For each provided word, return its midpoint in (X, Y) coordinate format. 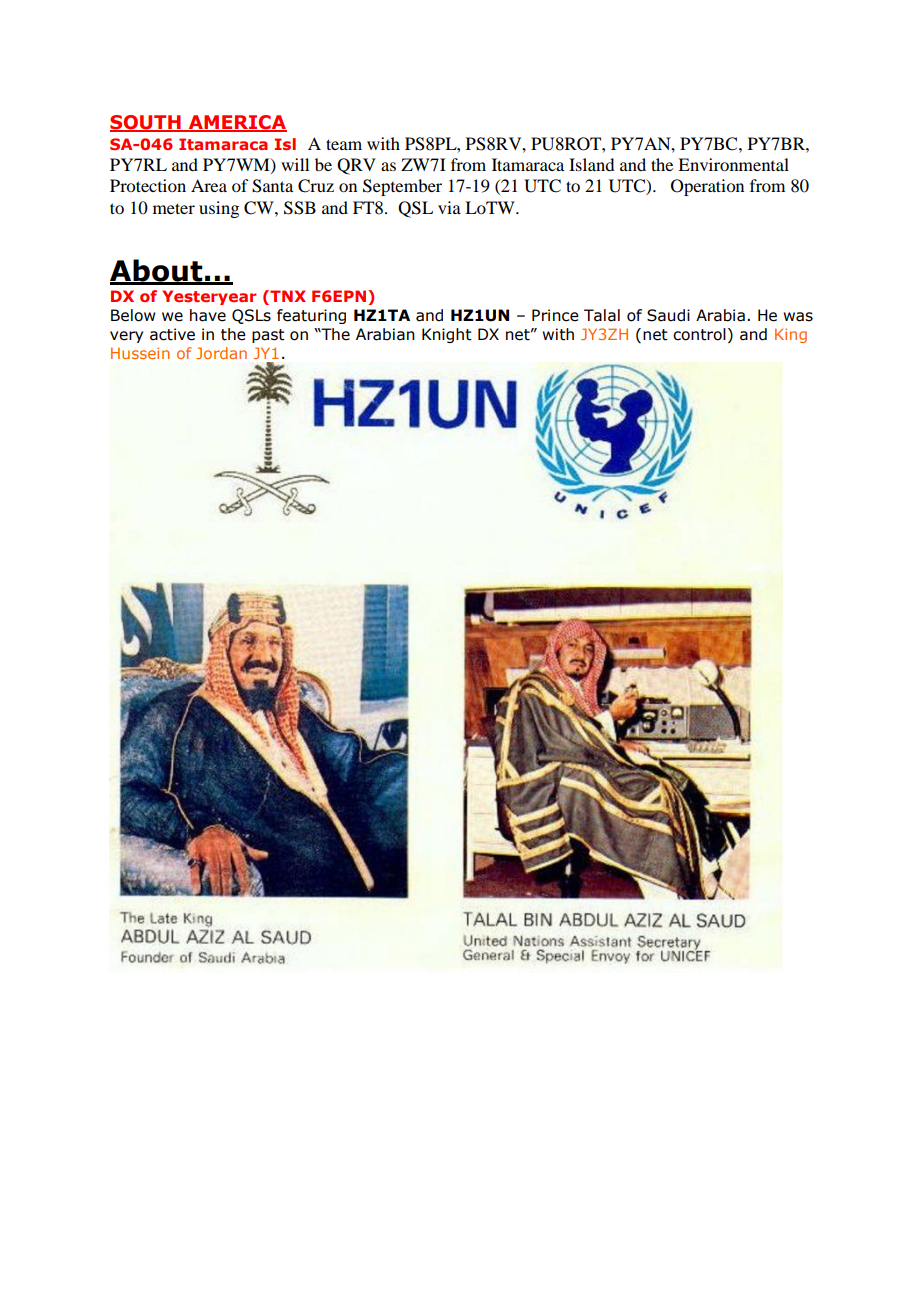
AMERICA (236, 123)
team (344, 144)
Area (209, 185)
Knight (447, 335)
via (449, 207)
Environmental (733, 164)
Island (591, 164)
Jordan (221, 353)
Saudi (668, 315)
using (219, 209)
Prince (555, 315)
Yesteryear (209, 297)
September (402, 187)
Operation (707, 187)
